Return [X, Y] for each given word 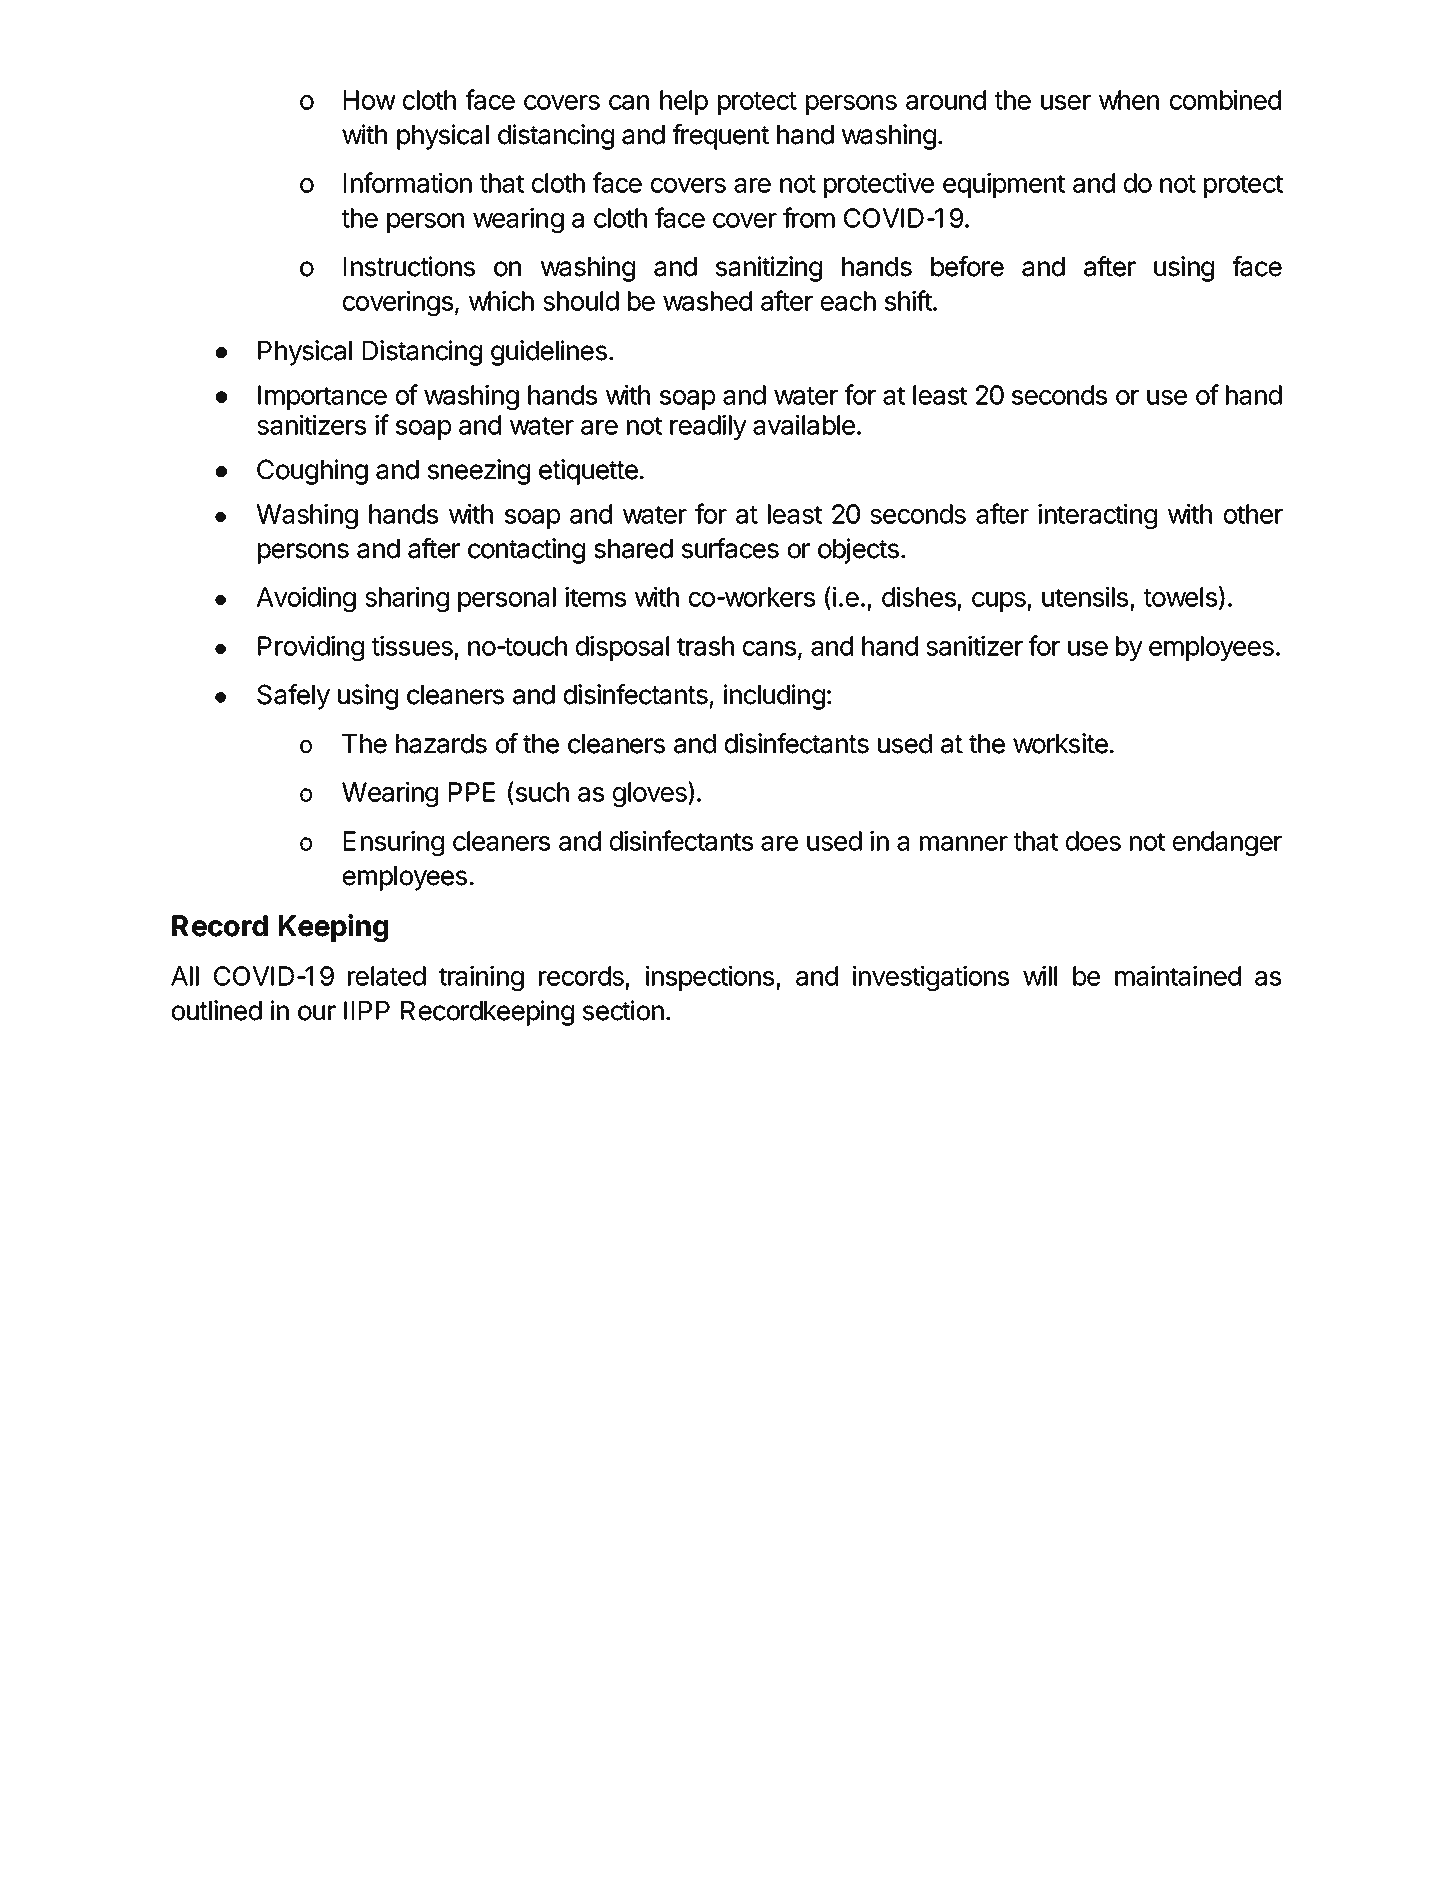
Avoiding [306, 599]
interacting [1097, 516]
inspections [711, 978]
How [370, 100]
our [317, 1013]
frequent [721, 137]
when [1129, 100]
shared [633, 549]
